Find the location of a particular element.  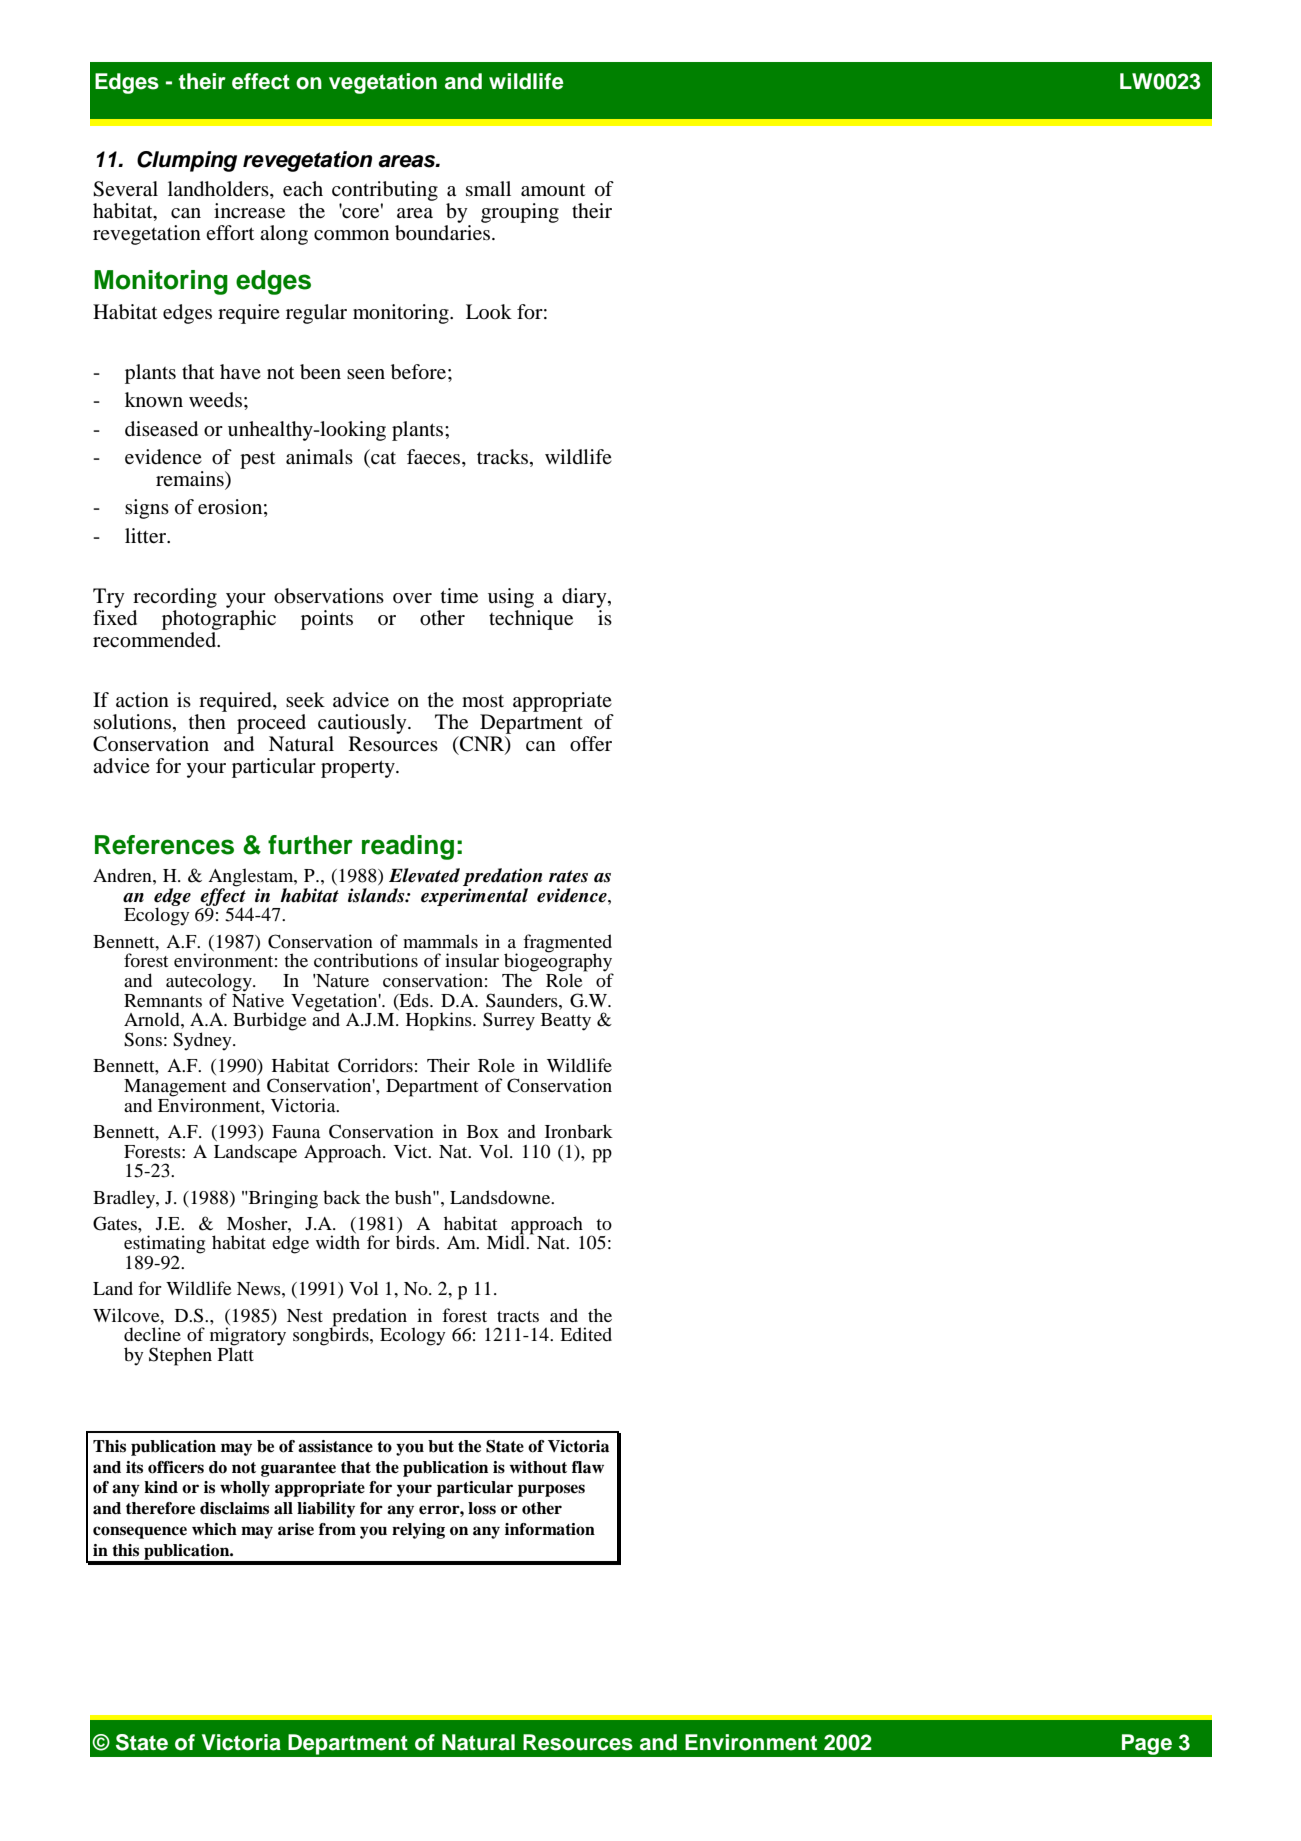

Clumping is located at coordinates (187, 161).
